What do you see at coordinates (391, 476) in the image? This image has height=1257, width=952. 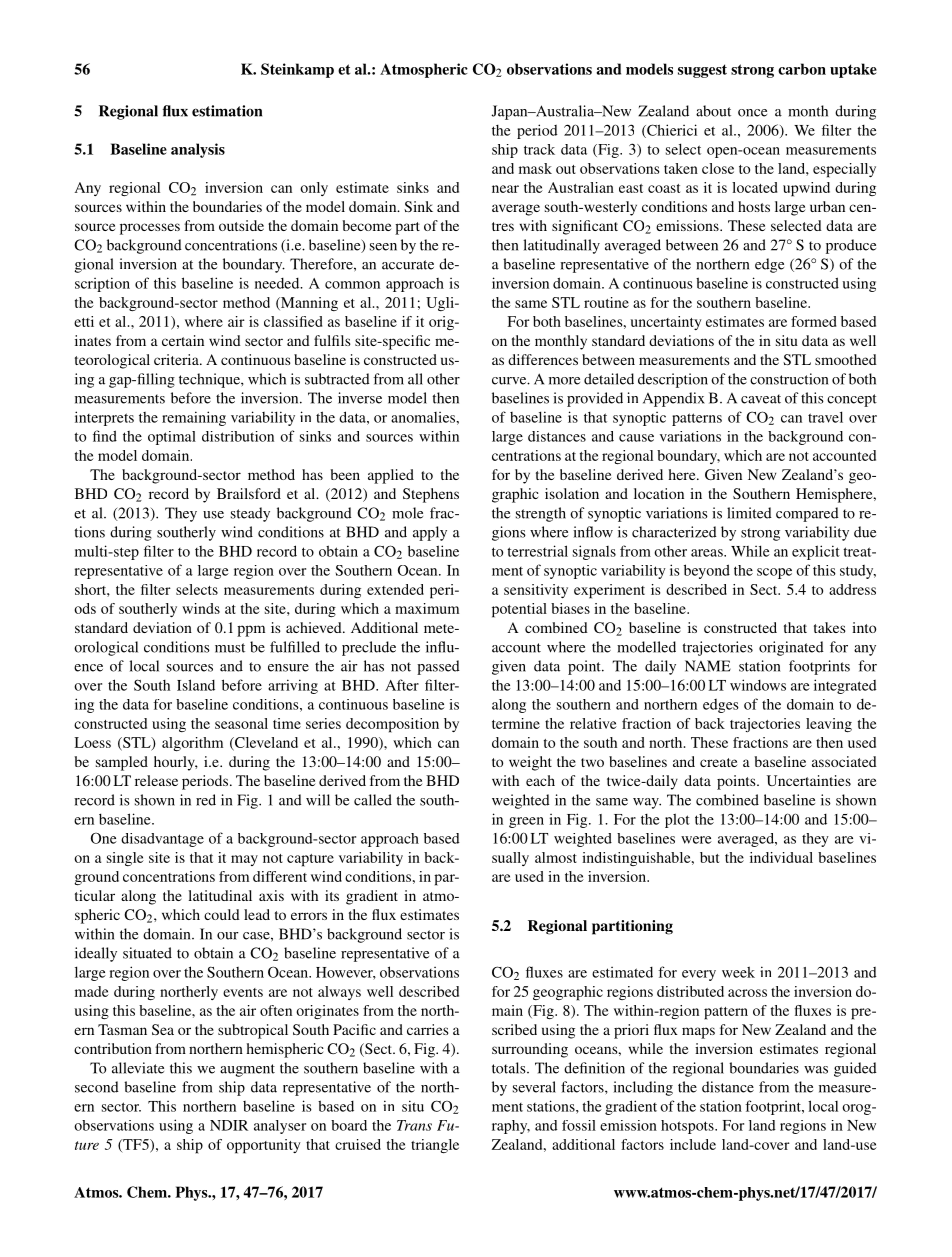 I see `applied` at bounding box center [391, 476].
